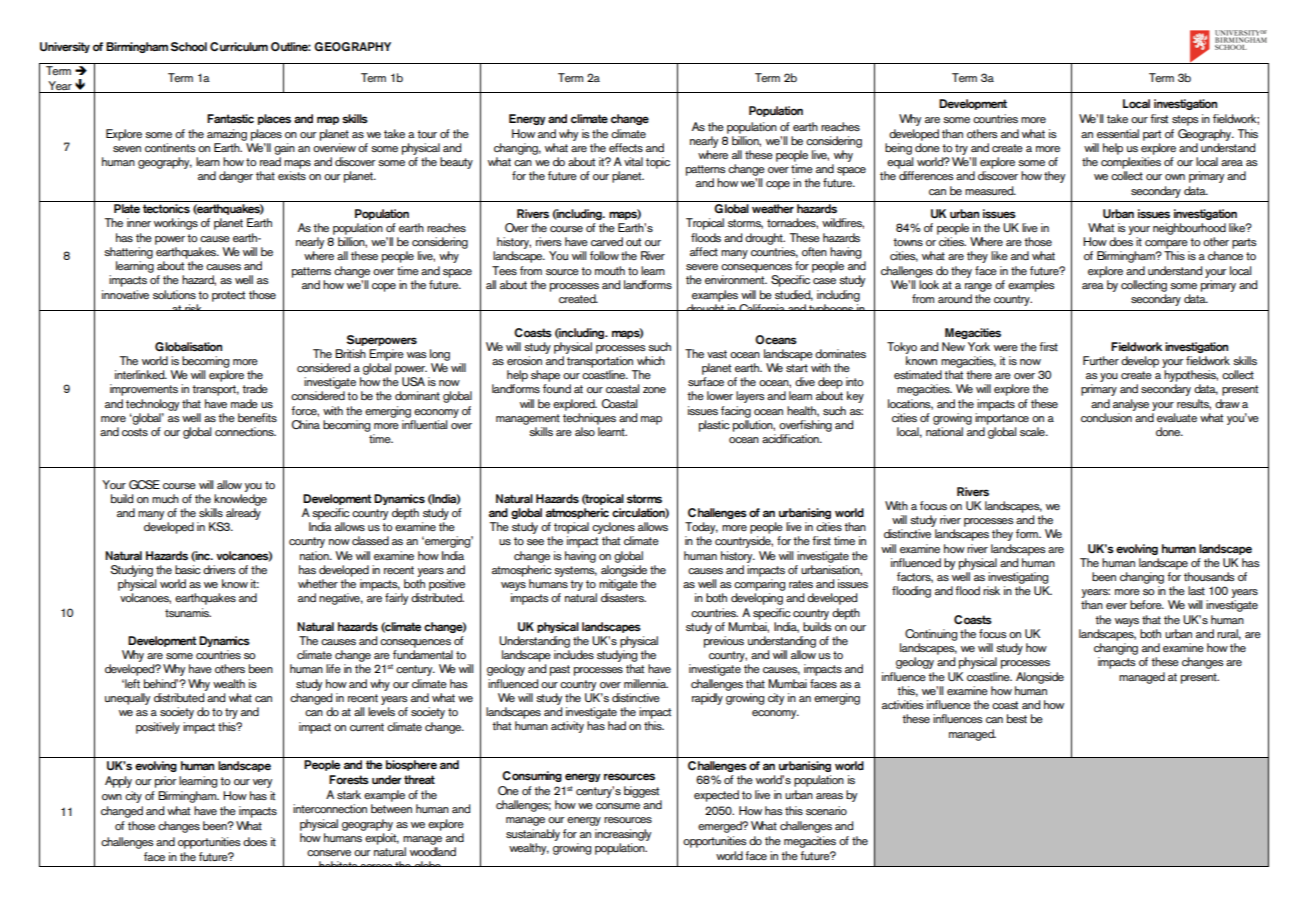  Describe the element at coordinates (174, 294) in the page. I see `solutions` at that location.
